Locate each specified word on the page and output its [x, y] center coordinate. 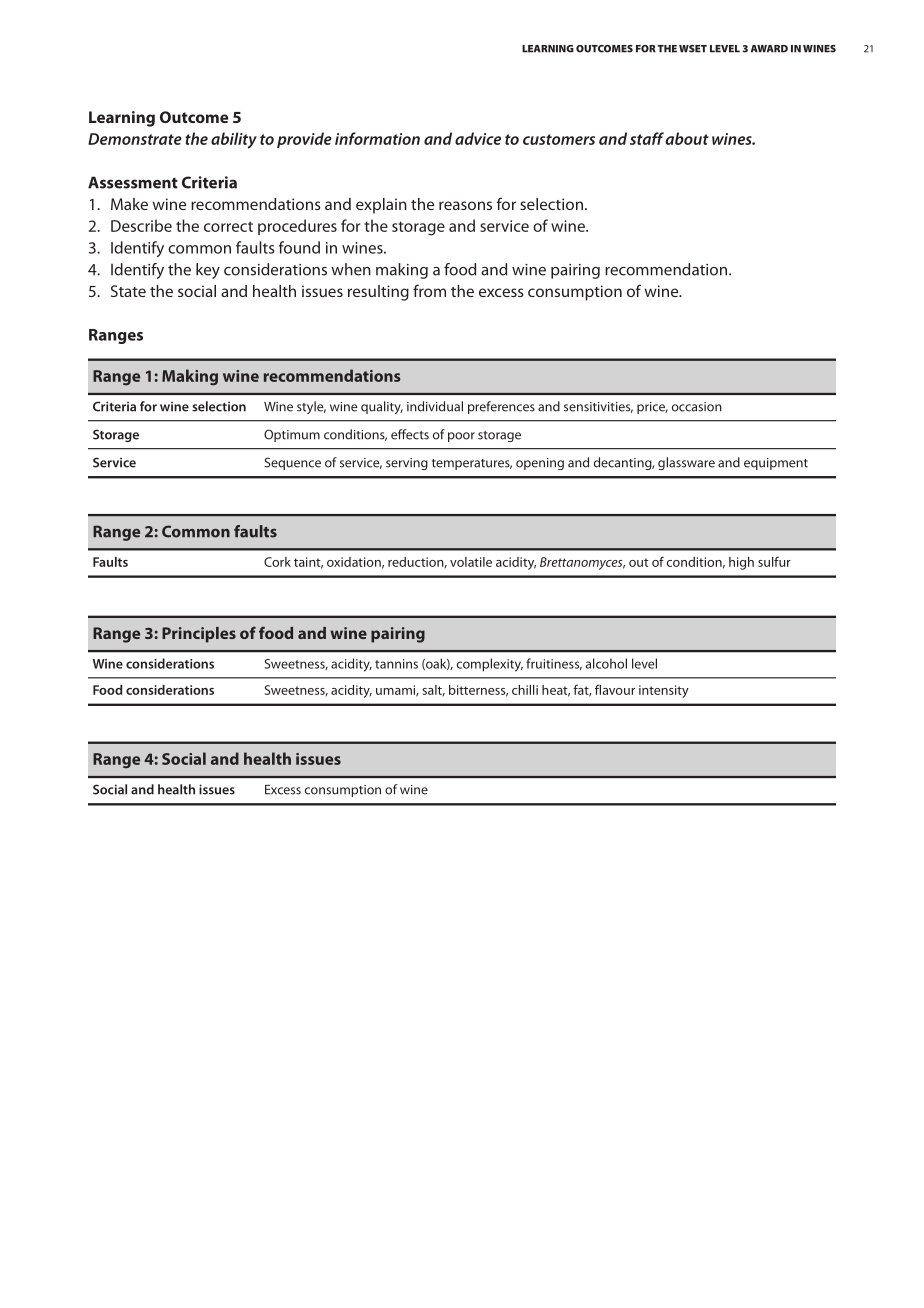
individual [435, 406]
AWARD [769, 49]
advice [478, 138]
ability [234, 140]
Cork [277, 562]
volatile [471, 562]
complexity [490, 665]
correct [228, 226]
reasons [465, 205]
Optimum [292, 435]
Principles [199, 635]
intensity [664, 691]
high [741, 563]
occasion [697, 407]
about [687, 138]
